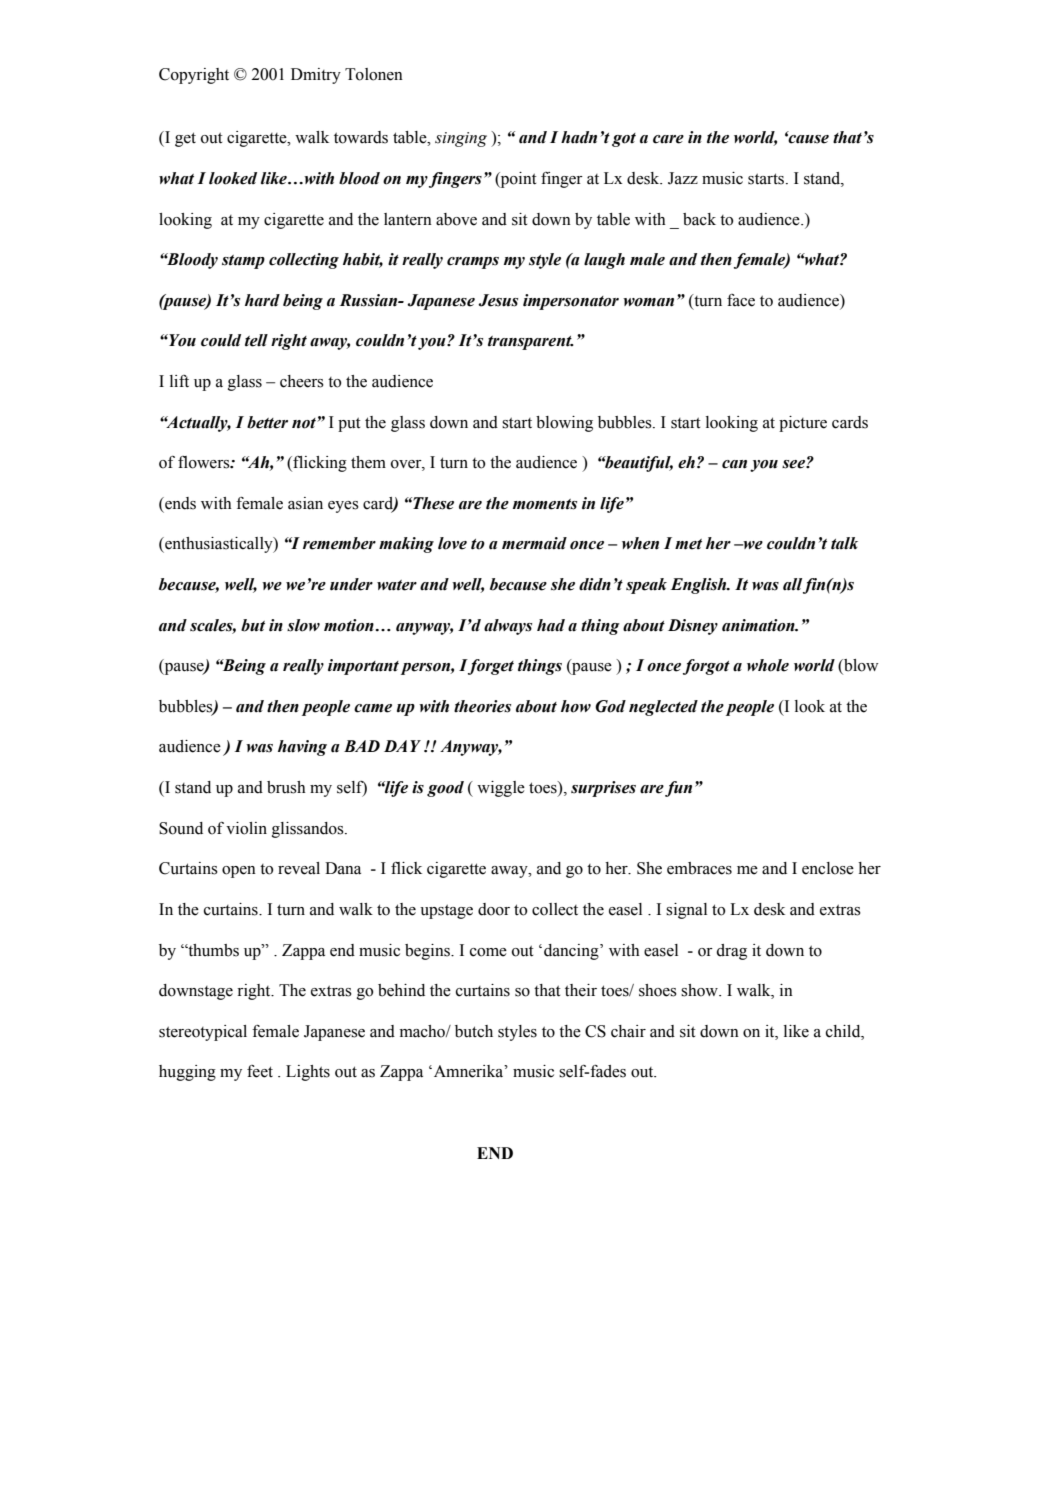 The image size is (1051, 1487). What do you see at coordinates (803, 424) in the image?
I see `picture` at bounding box center [803, 424].
